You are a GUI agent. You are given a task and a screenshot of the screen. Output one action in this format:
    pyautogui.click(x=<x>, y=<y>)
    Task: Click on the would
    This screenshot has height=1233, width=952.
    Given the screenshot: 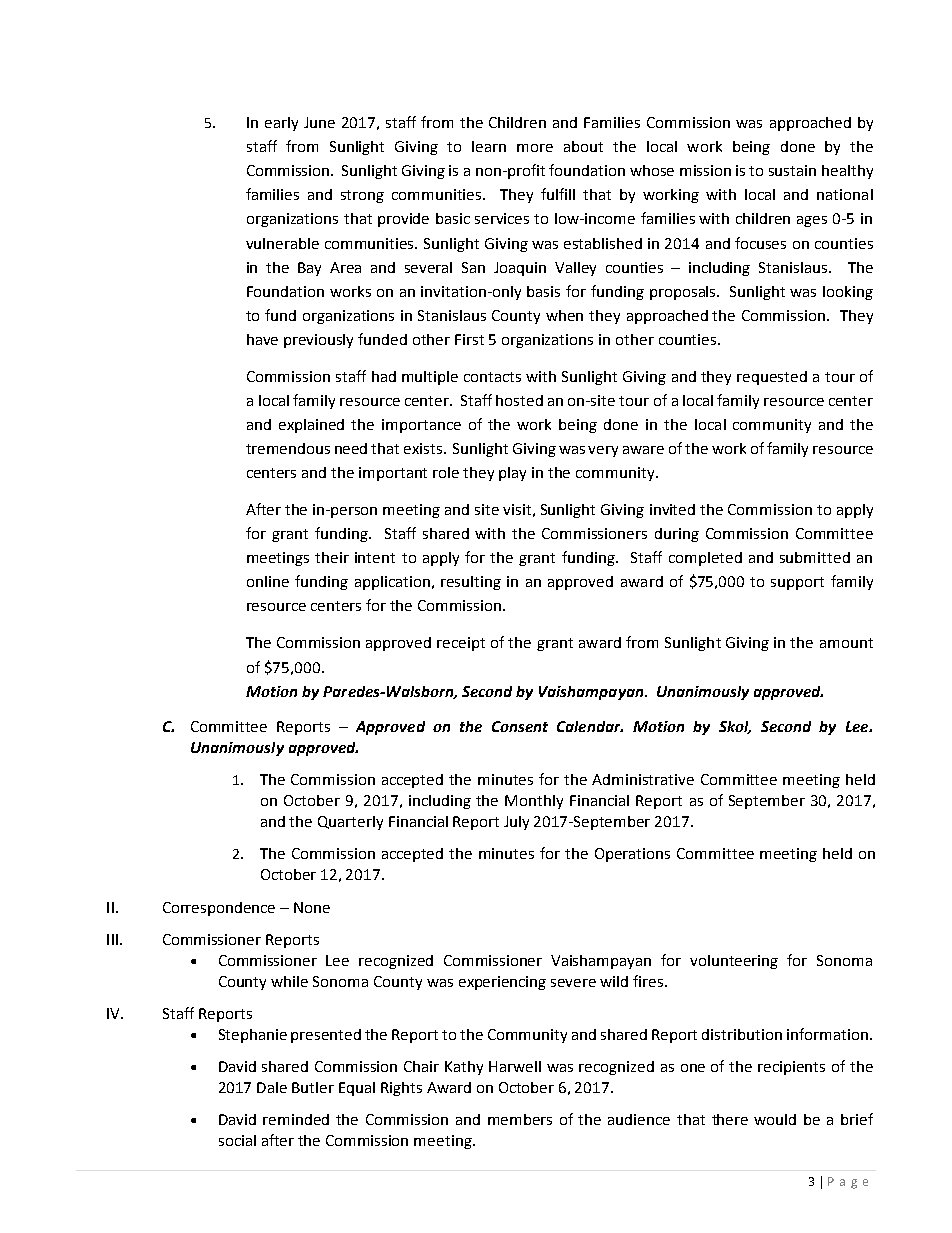 What is the action you would take?
    pyautogui.click(x=775, y=1119)
